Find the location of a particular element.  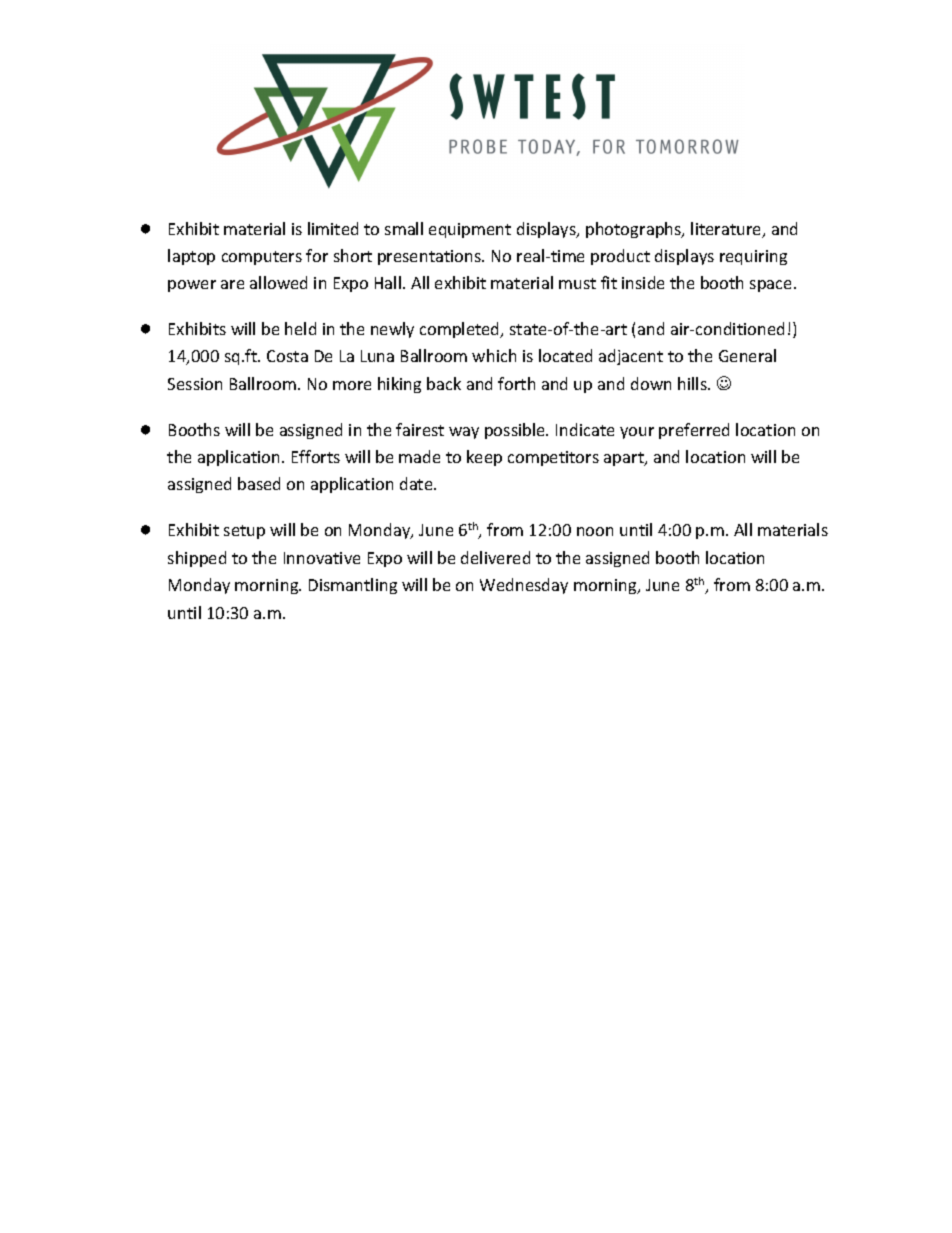

computers is located at coordinates (262, 258).
